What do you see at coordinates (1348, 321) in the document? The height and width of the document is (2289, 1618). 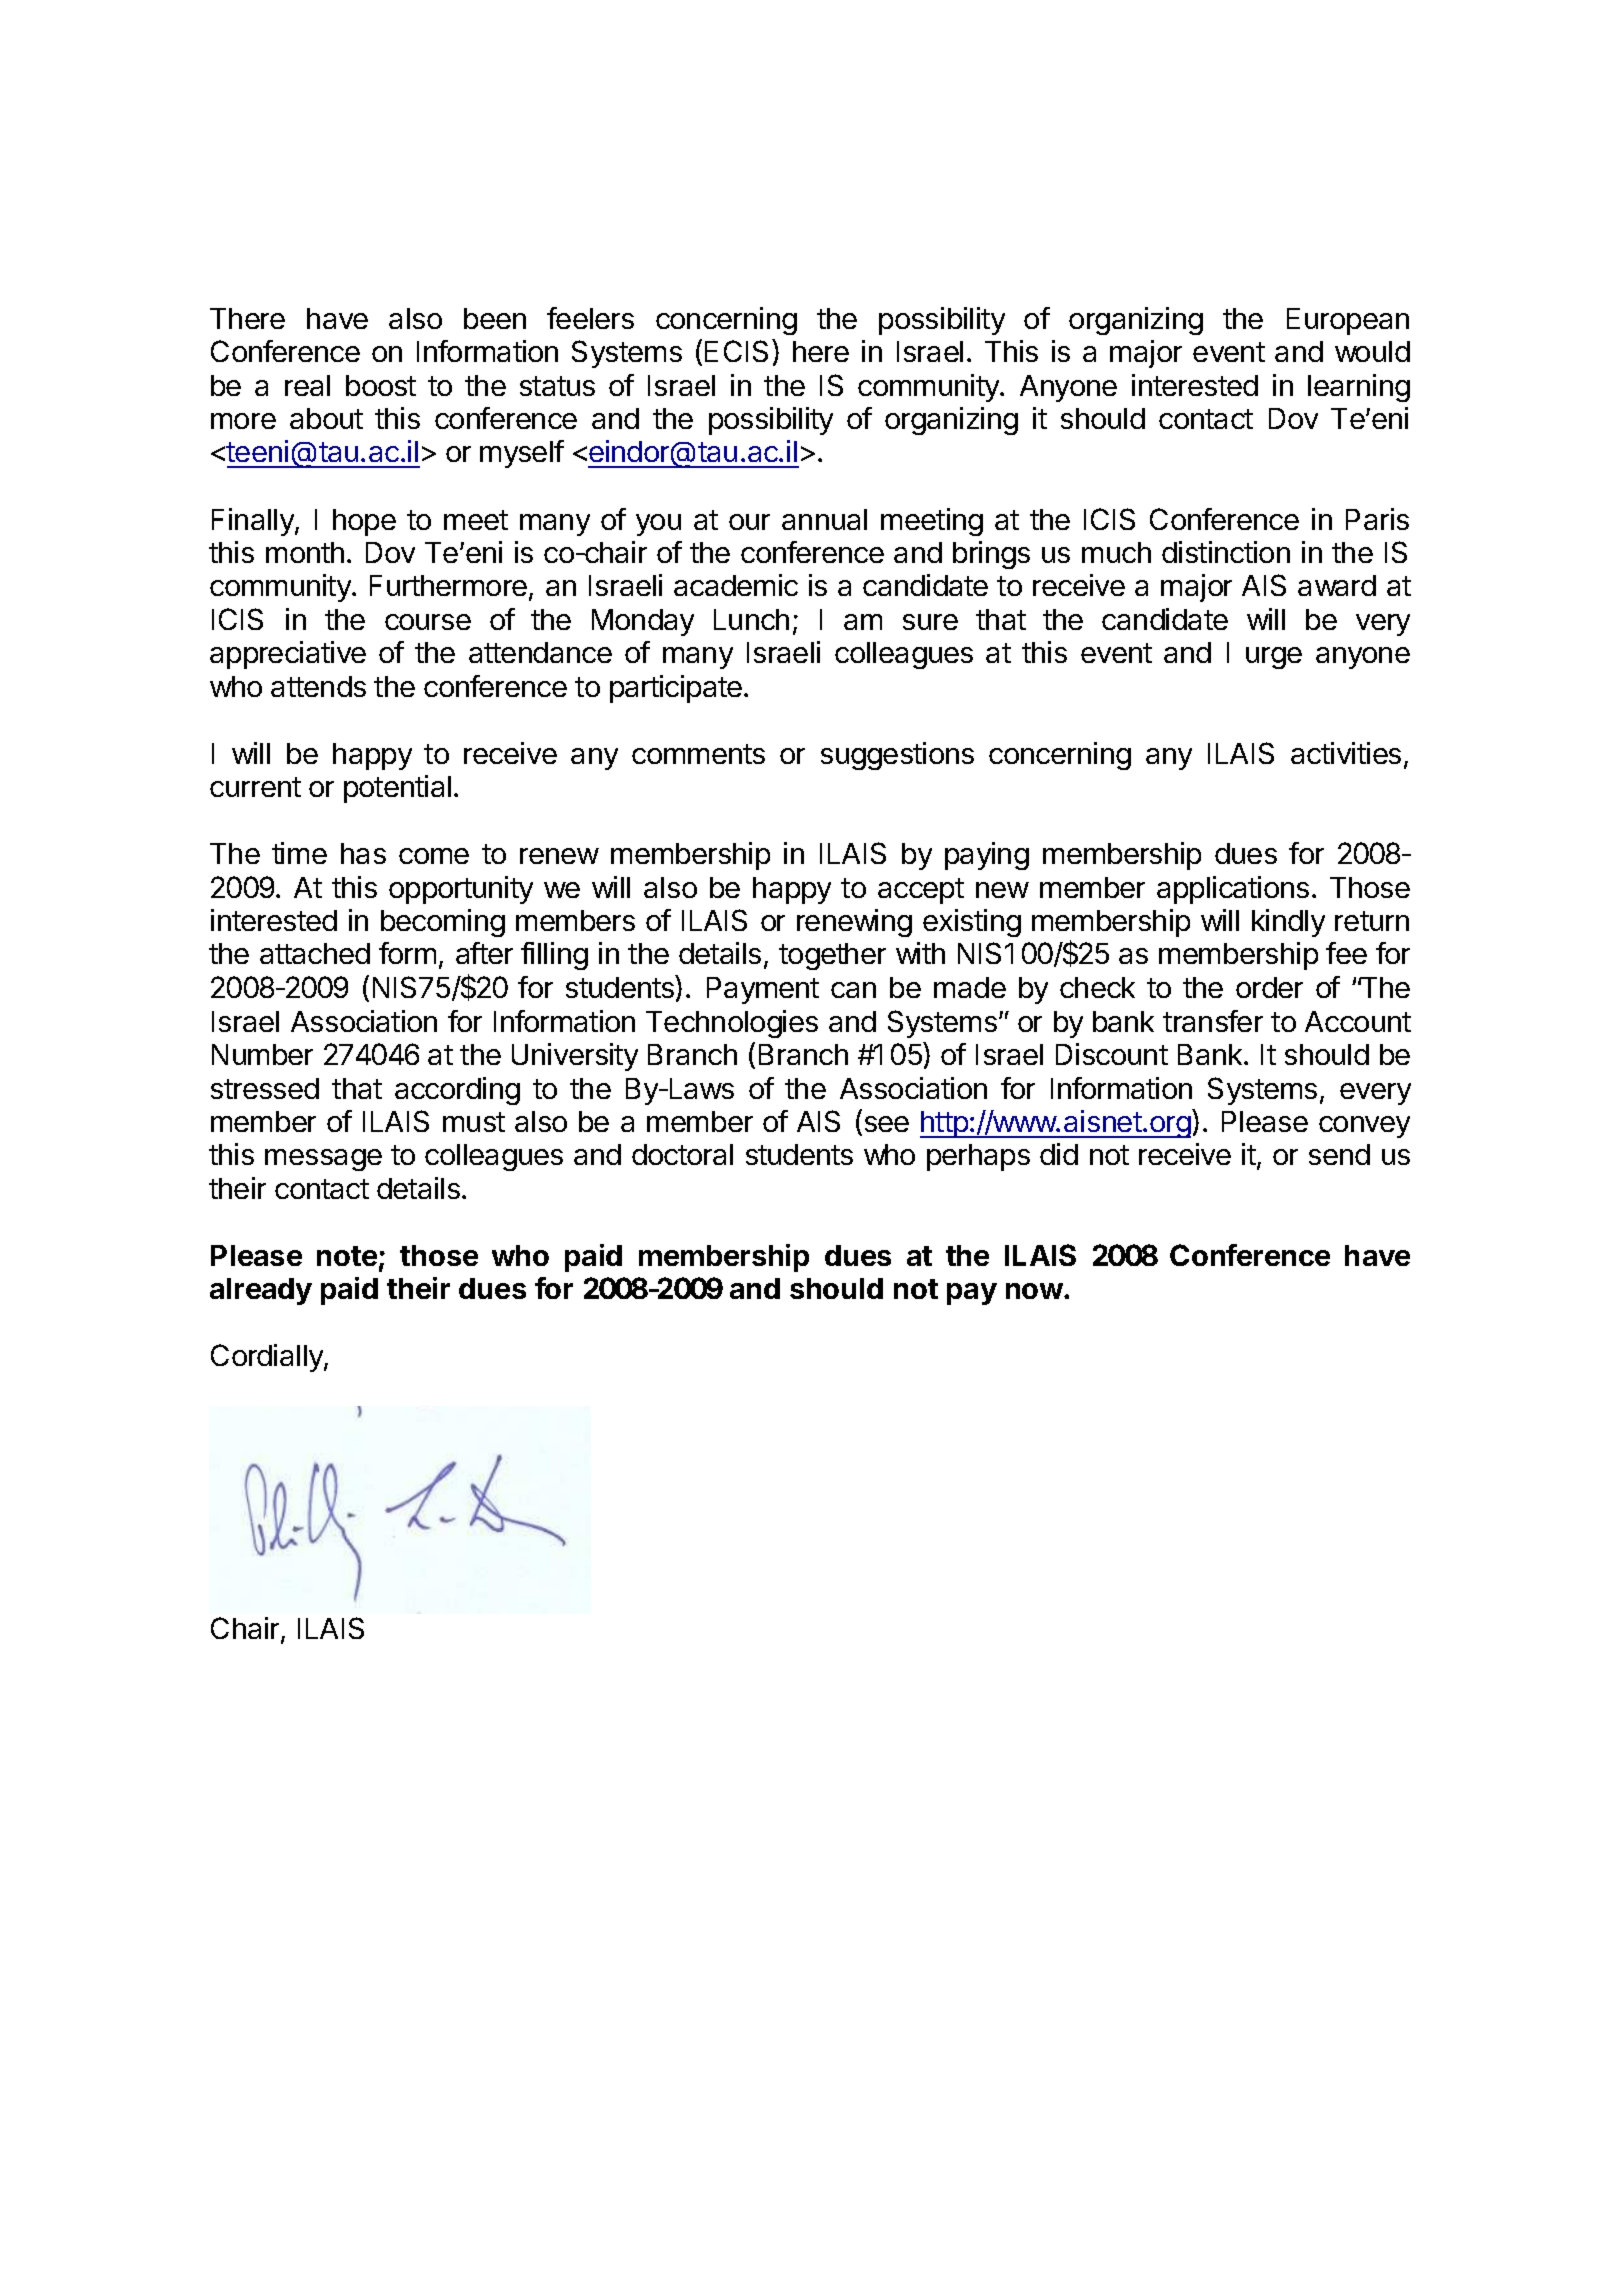 I see `European` at bounding box center [1348, 321].
